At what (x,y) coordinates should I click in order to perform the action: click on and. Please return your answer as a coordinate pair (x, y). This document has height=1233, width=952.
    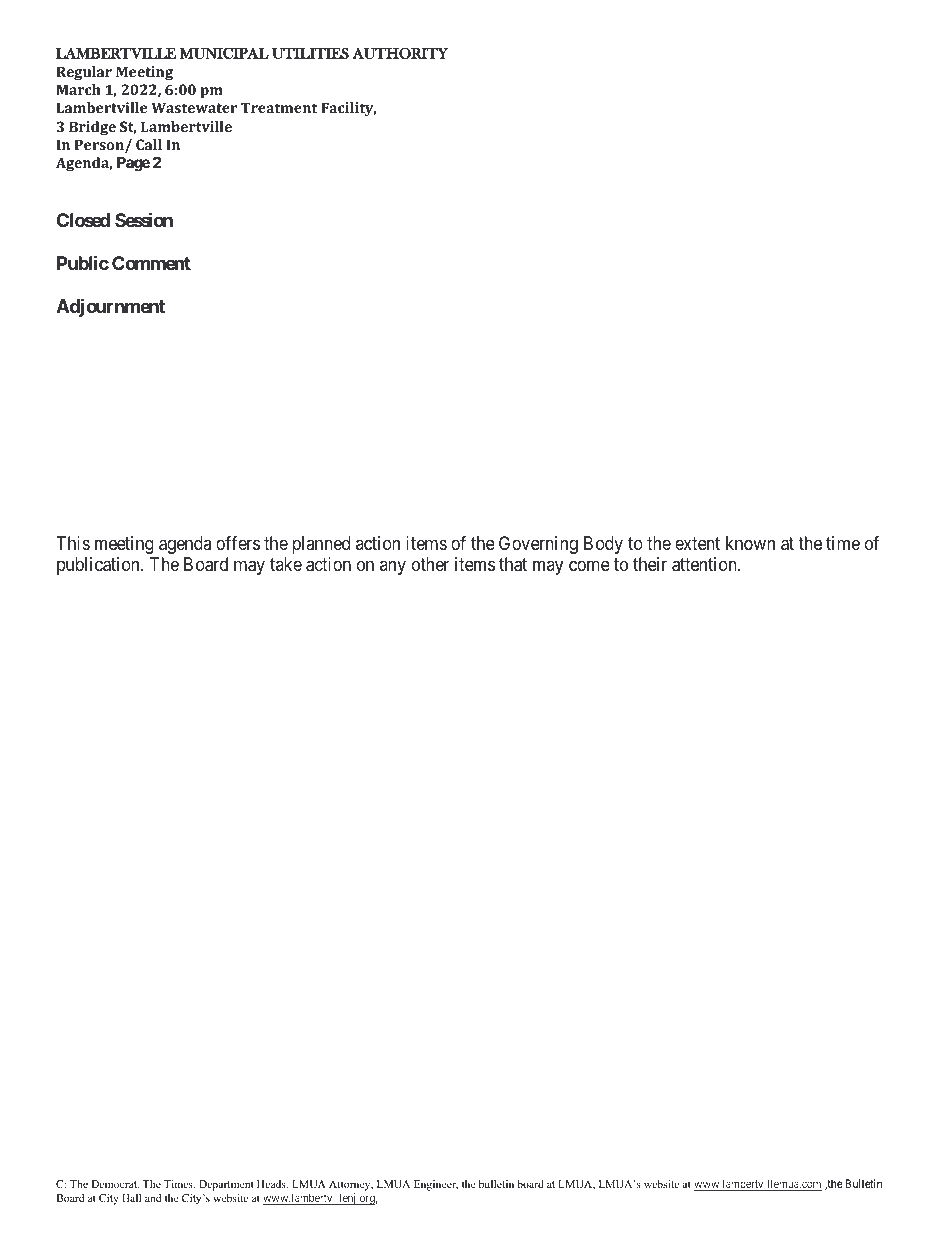
    Looking at the image, I should click on (153, 1198).
